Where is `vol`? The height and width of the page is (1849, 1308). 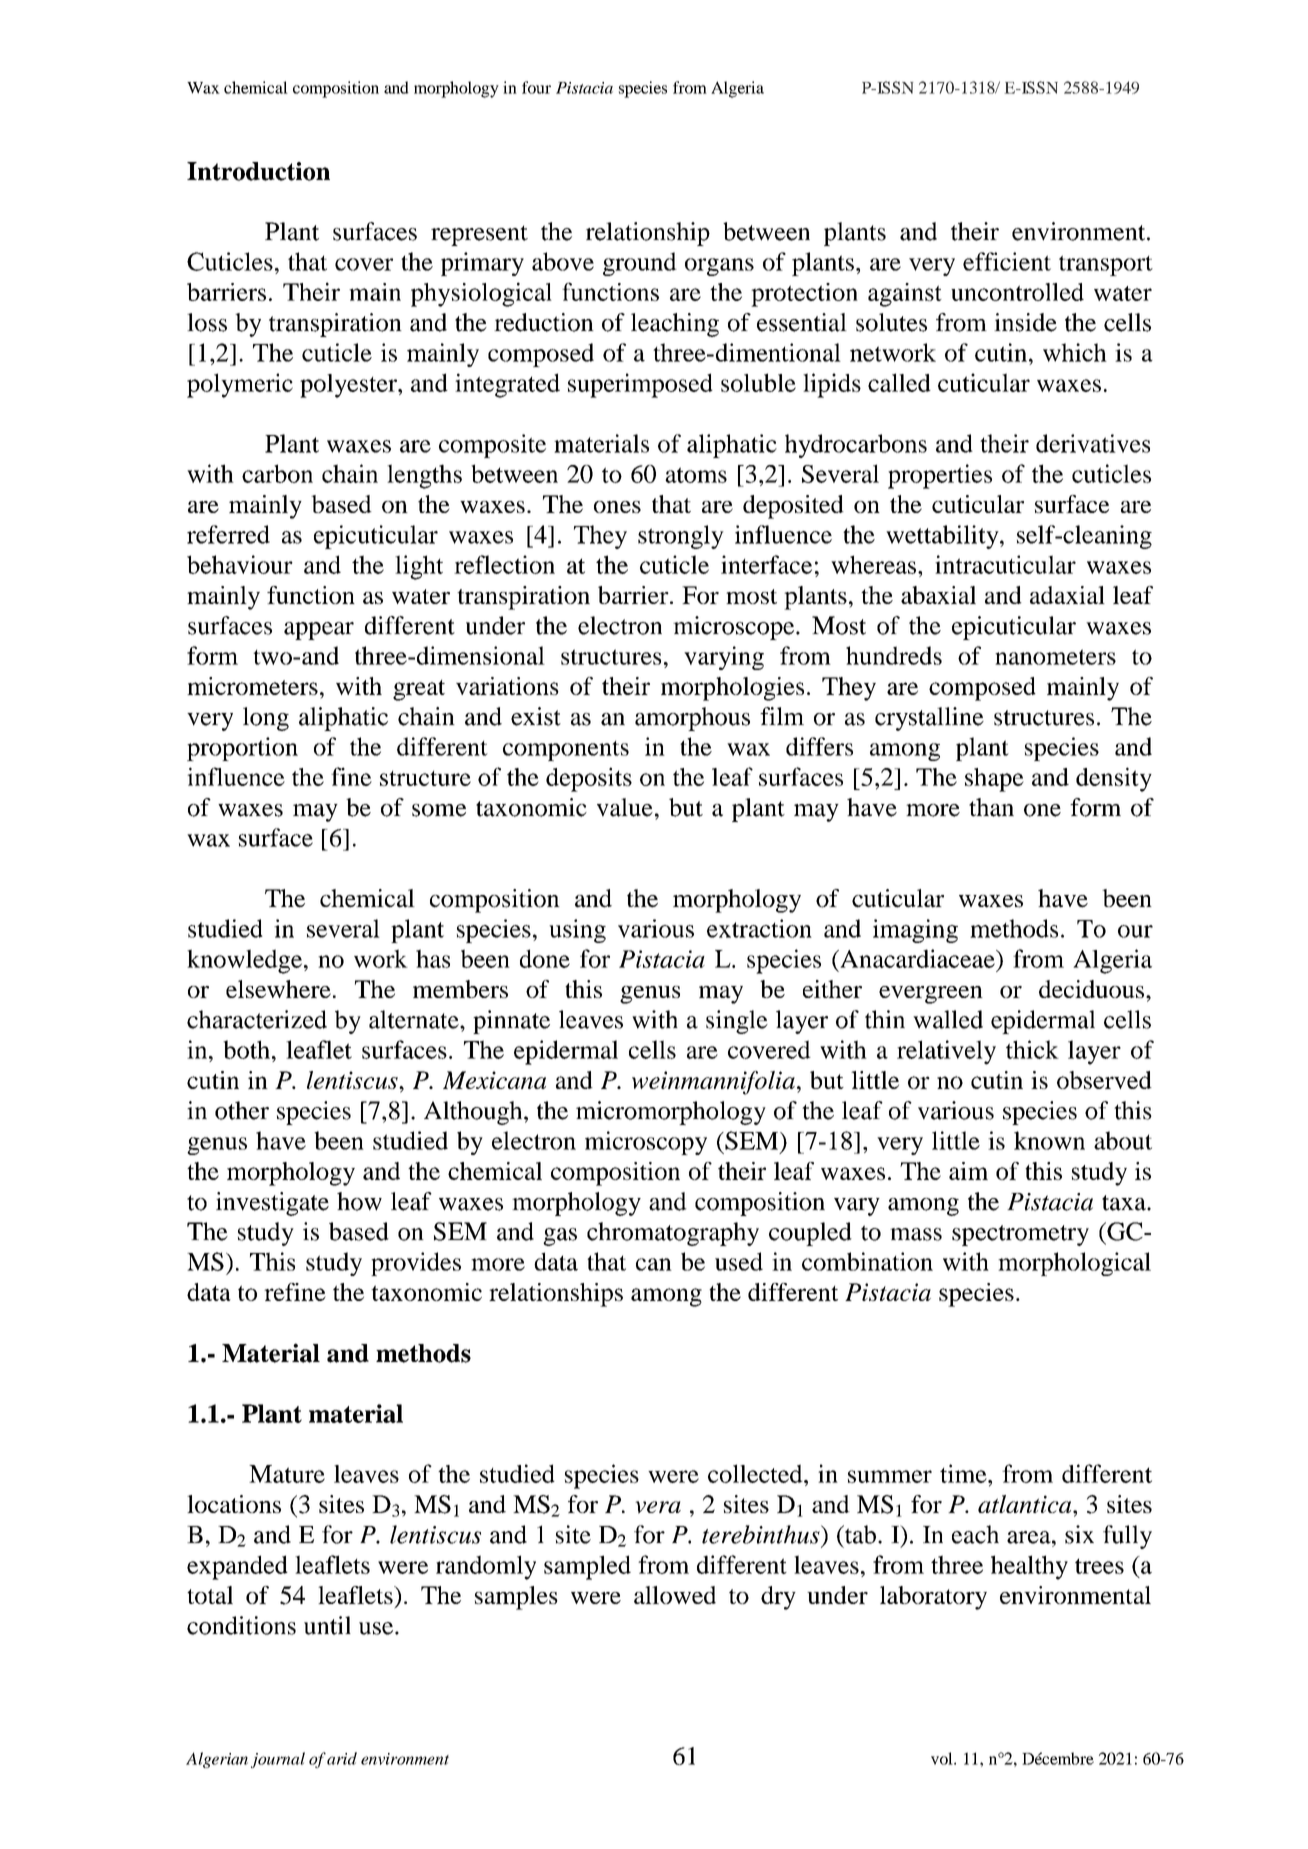 vol is located at coordinates (943, 1758).
